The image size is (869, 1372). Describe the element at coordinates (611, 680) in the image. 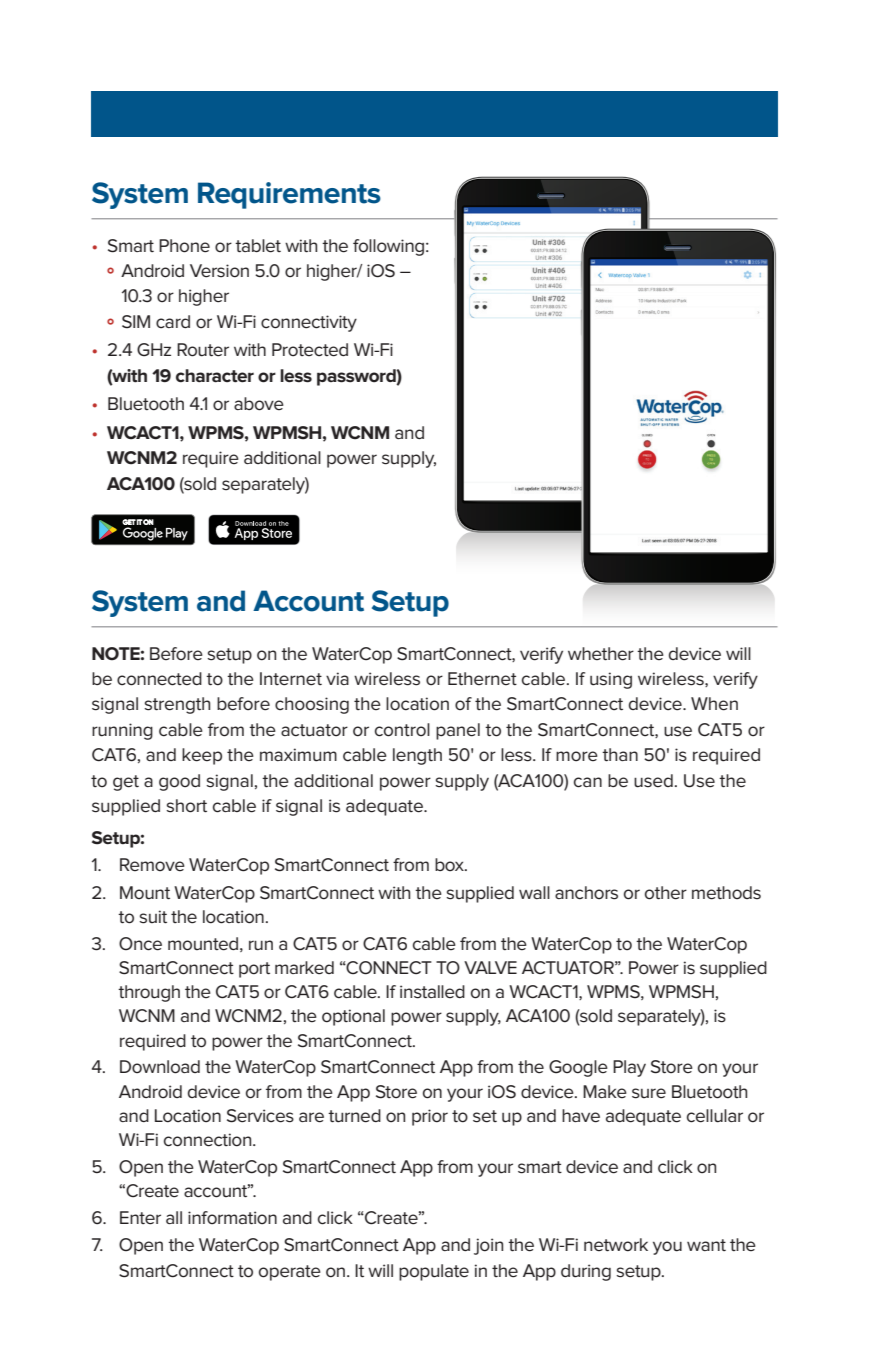

I see `using` at that location.
